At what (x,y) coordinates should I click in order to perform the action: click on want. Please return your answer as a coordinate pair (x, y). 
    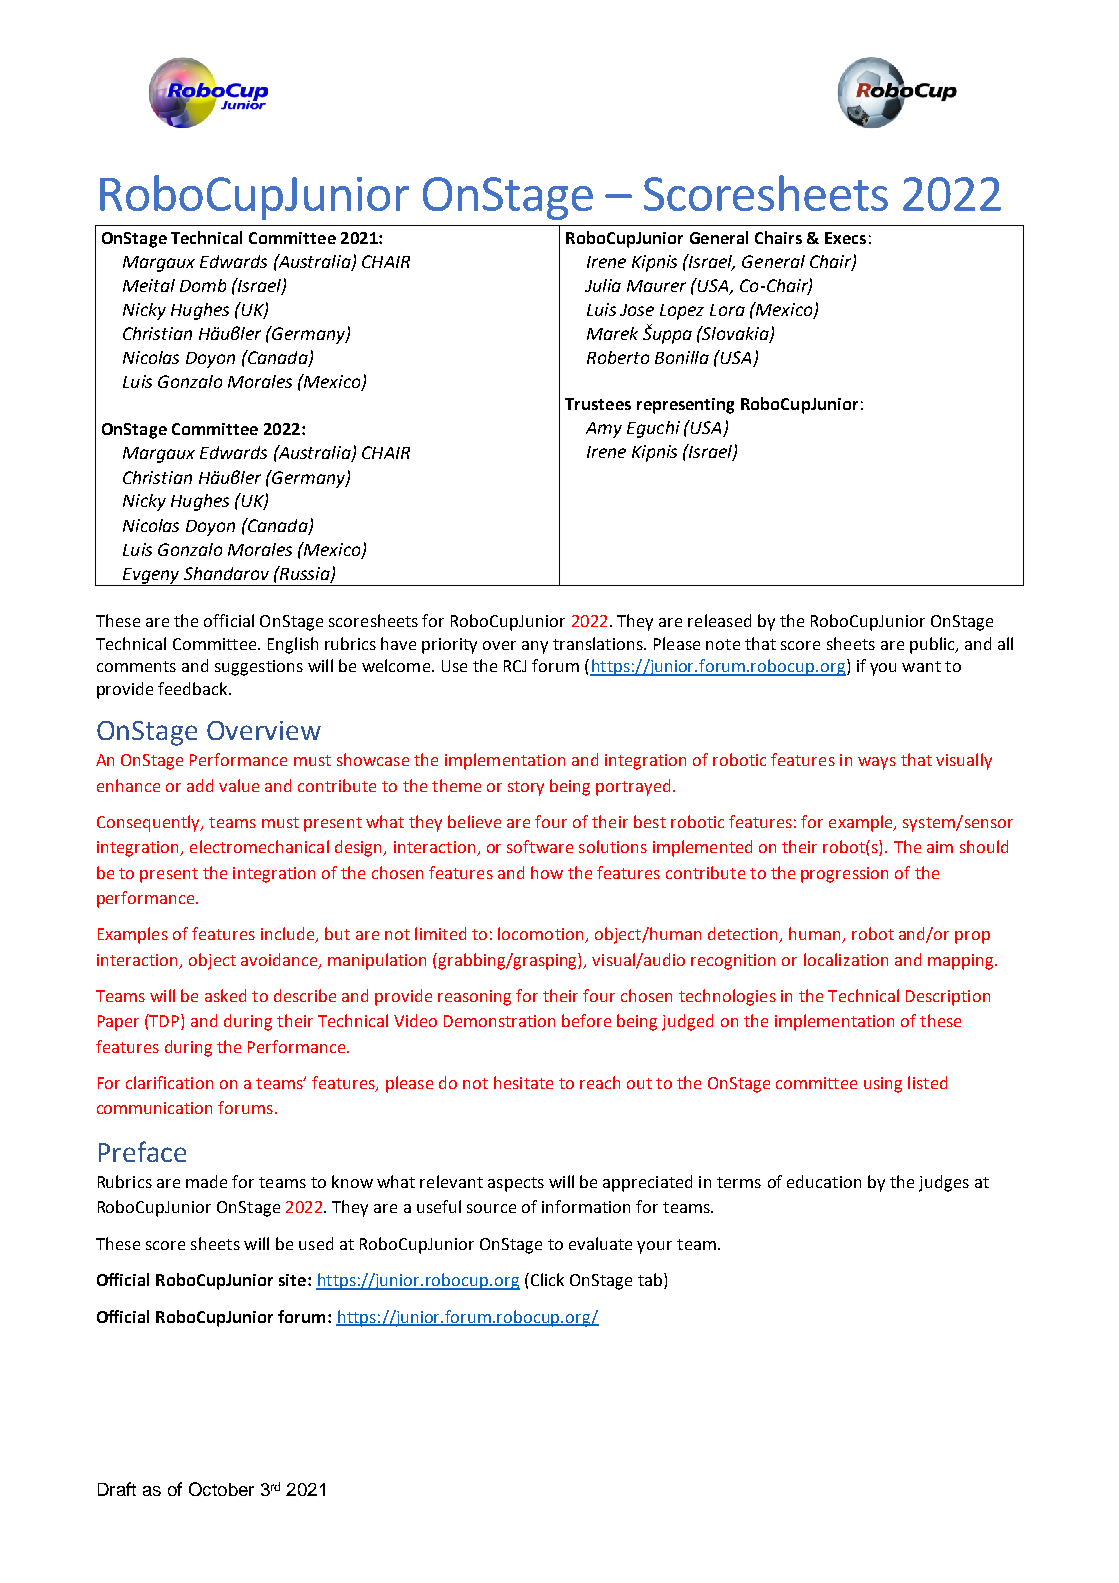
    Looking at the image, I should click on (921, 666).
